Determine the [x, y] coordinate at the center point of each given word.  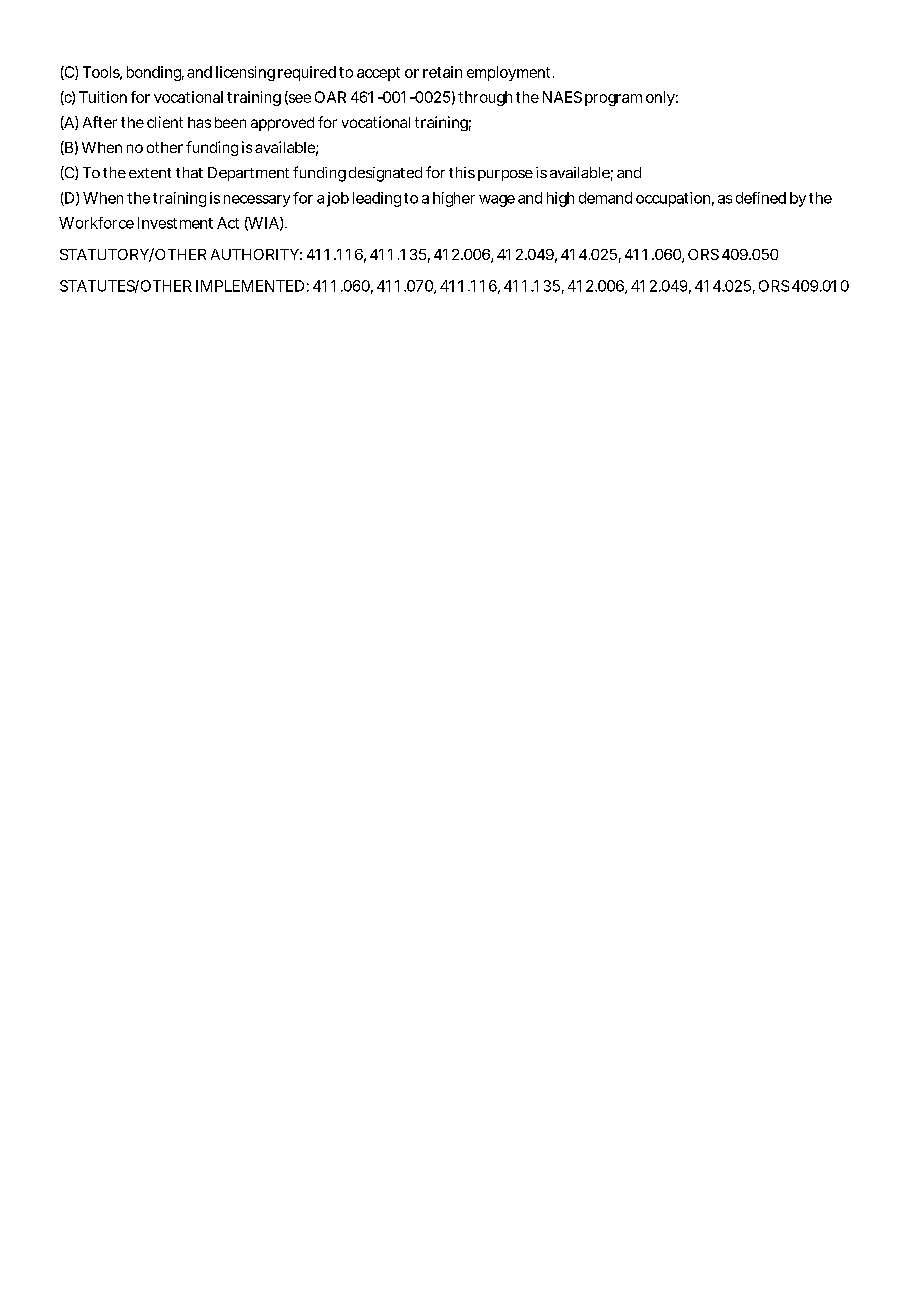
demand [605, 198]
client [165, 122]
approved [282, 124]
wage [497, 201]
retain [442, 72]
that [189, 172]
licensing [245, 73]
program [613, 100]
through [485, 98]
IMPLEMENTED [250, 286]
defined [761, 198]
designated [385, 174]
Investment [175, 223]
